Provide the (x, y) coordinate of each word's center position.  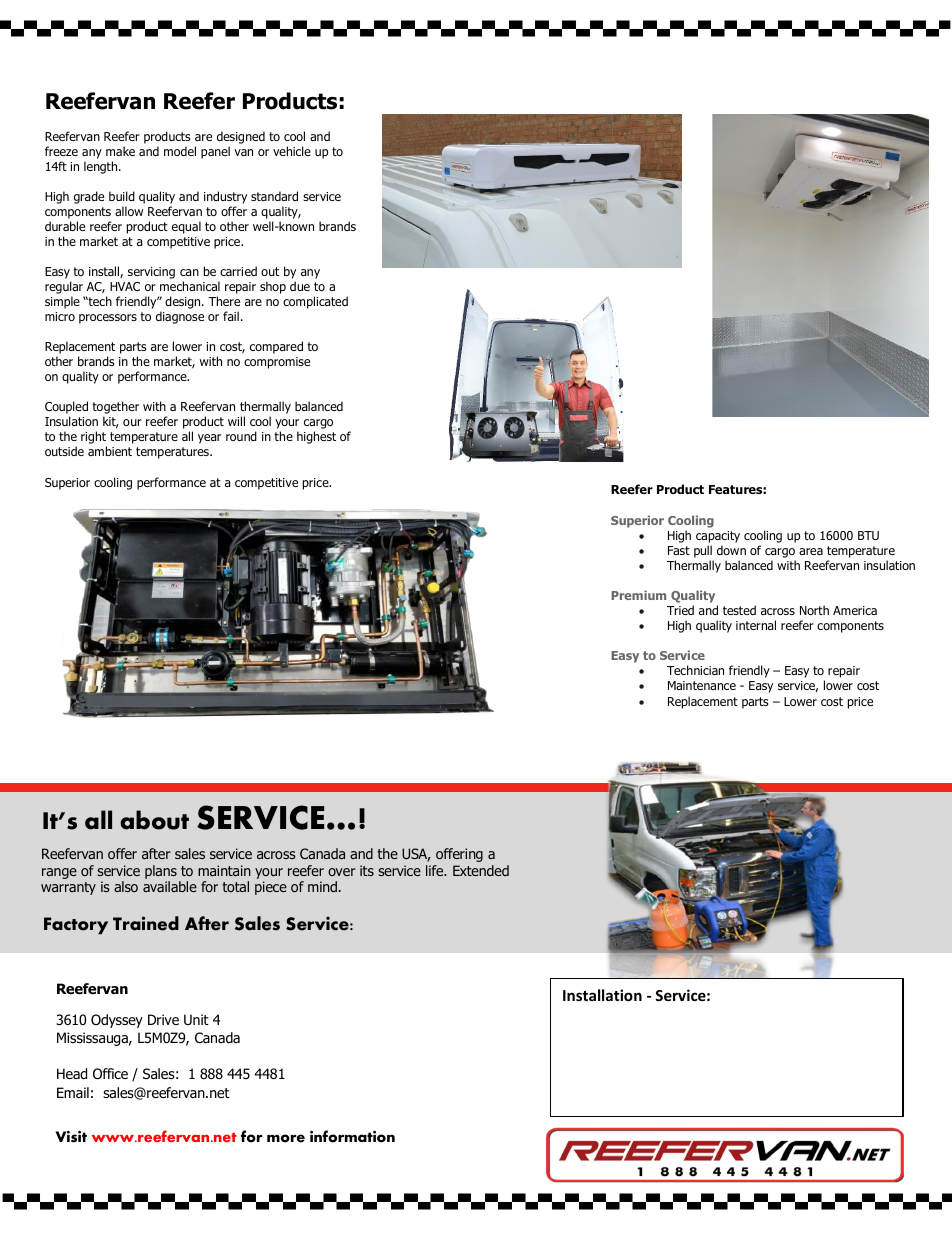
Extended (481, 870)
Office (110, 1074)
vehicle (292, 151)
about (154, 820)
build (122, 196)
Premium (639, 595)
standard (274, 196)
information (352, 1136)
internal (756, 625)
